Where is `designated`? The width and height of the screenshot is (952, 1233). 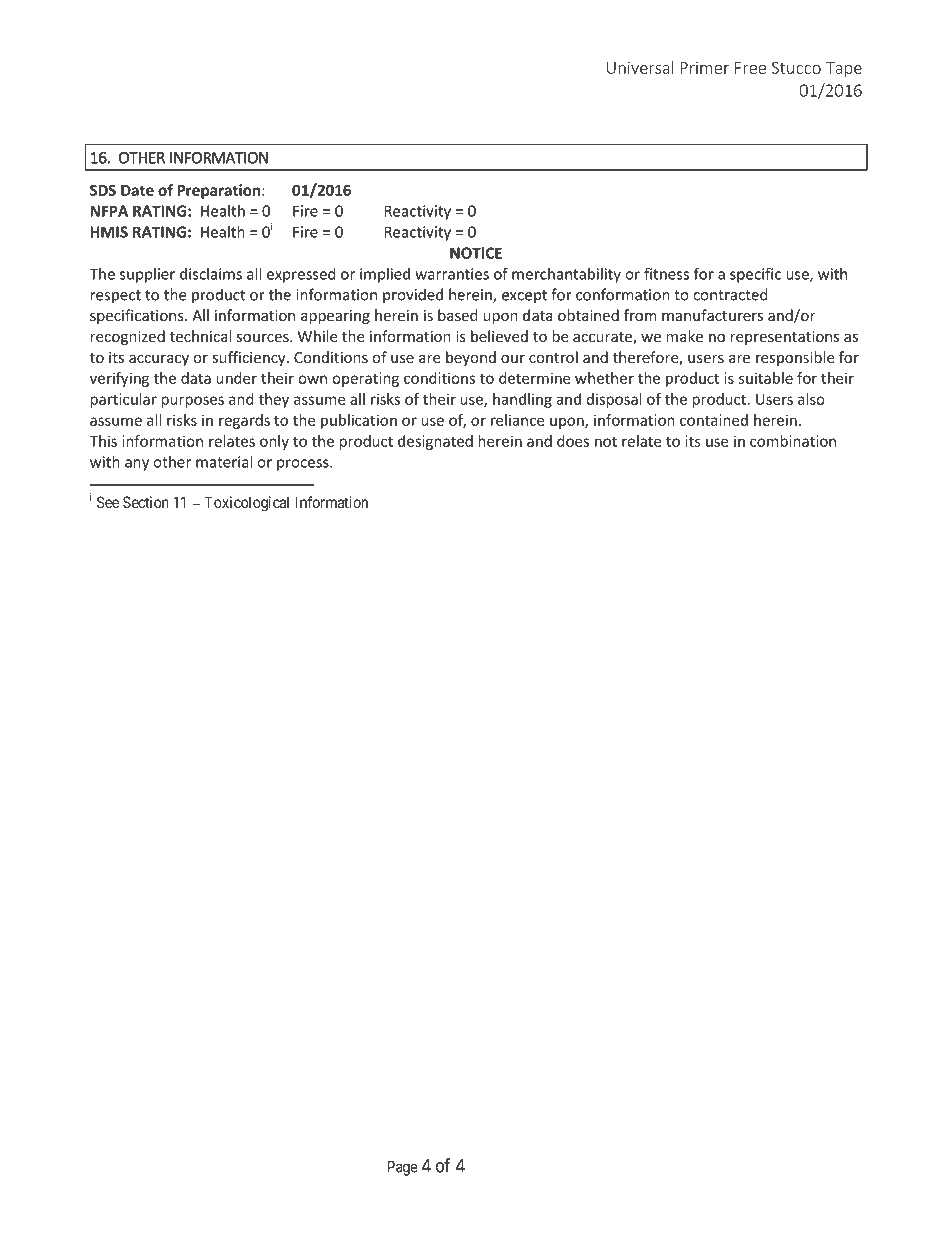 designated is located at coordinates (435, 442).
